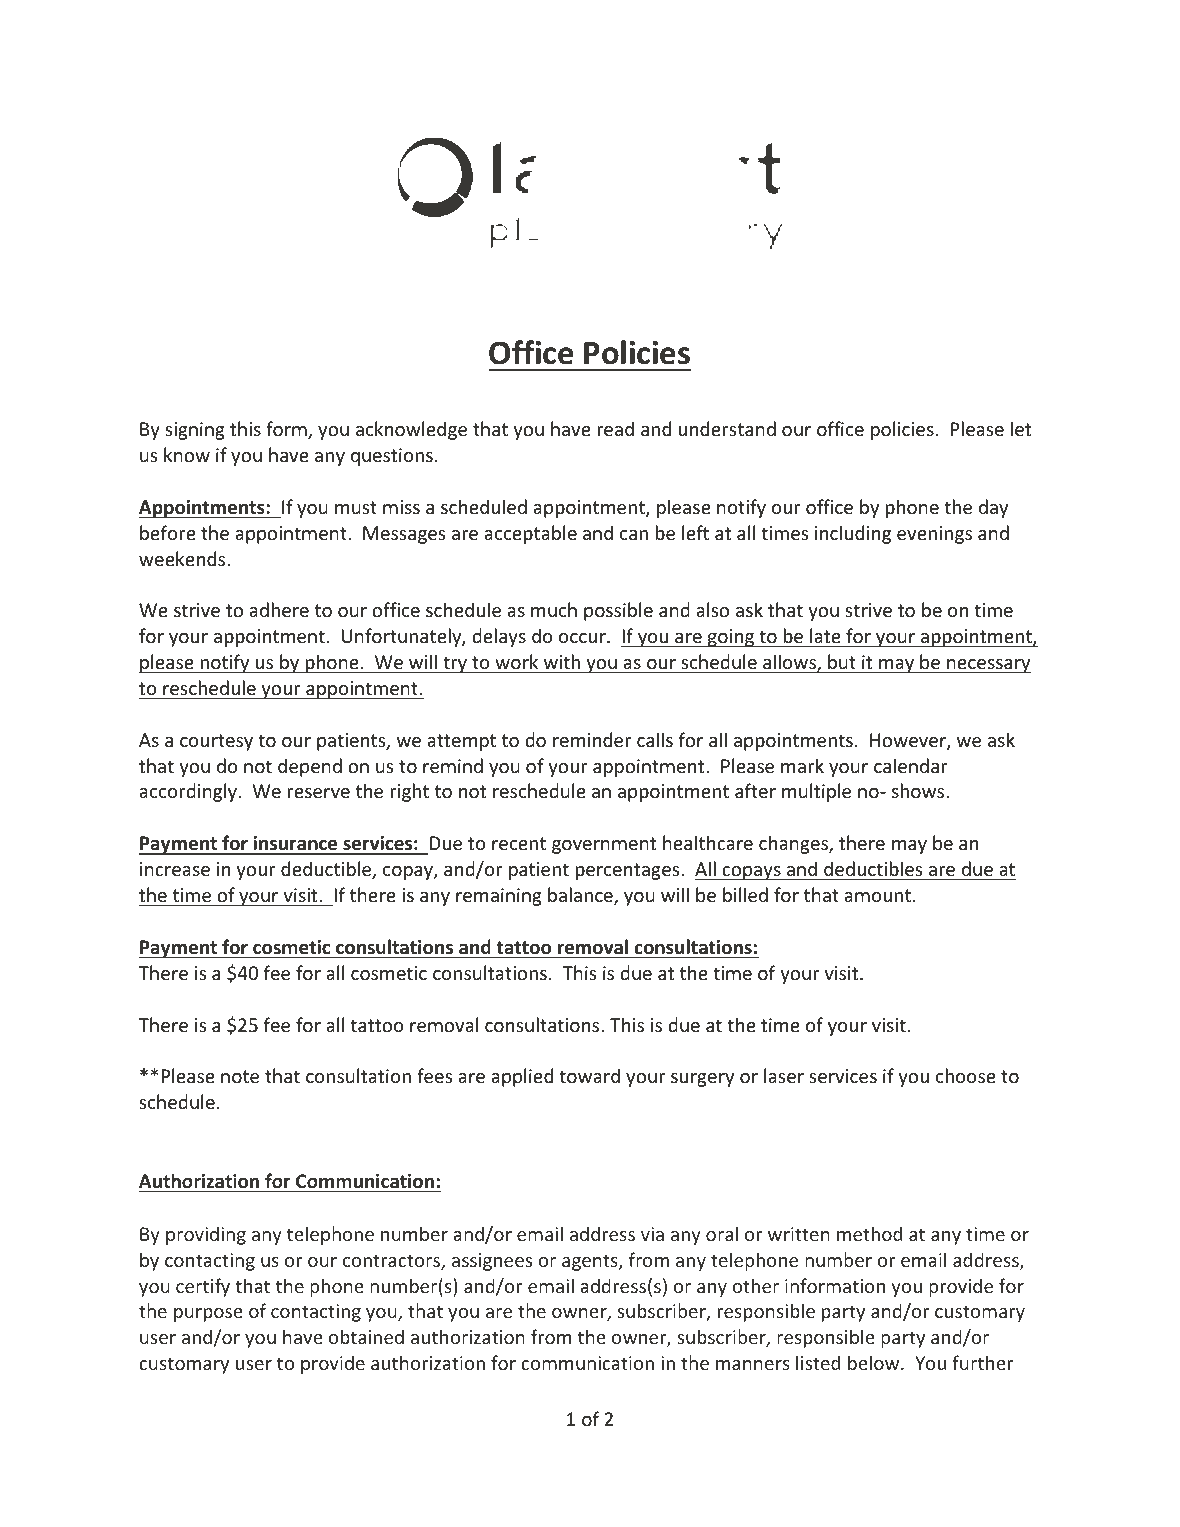 Image resolution: width=1180 pixels, height=1527 pixels. Describe the element at coordinates (988, 666) in the document. I see `necessary` at that location.
